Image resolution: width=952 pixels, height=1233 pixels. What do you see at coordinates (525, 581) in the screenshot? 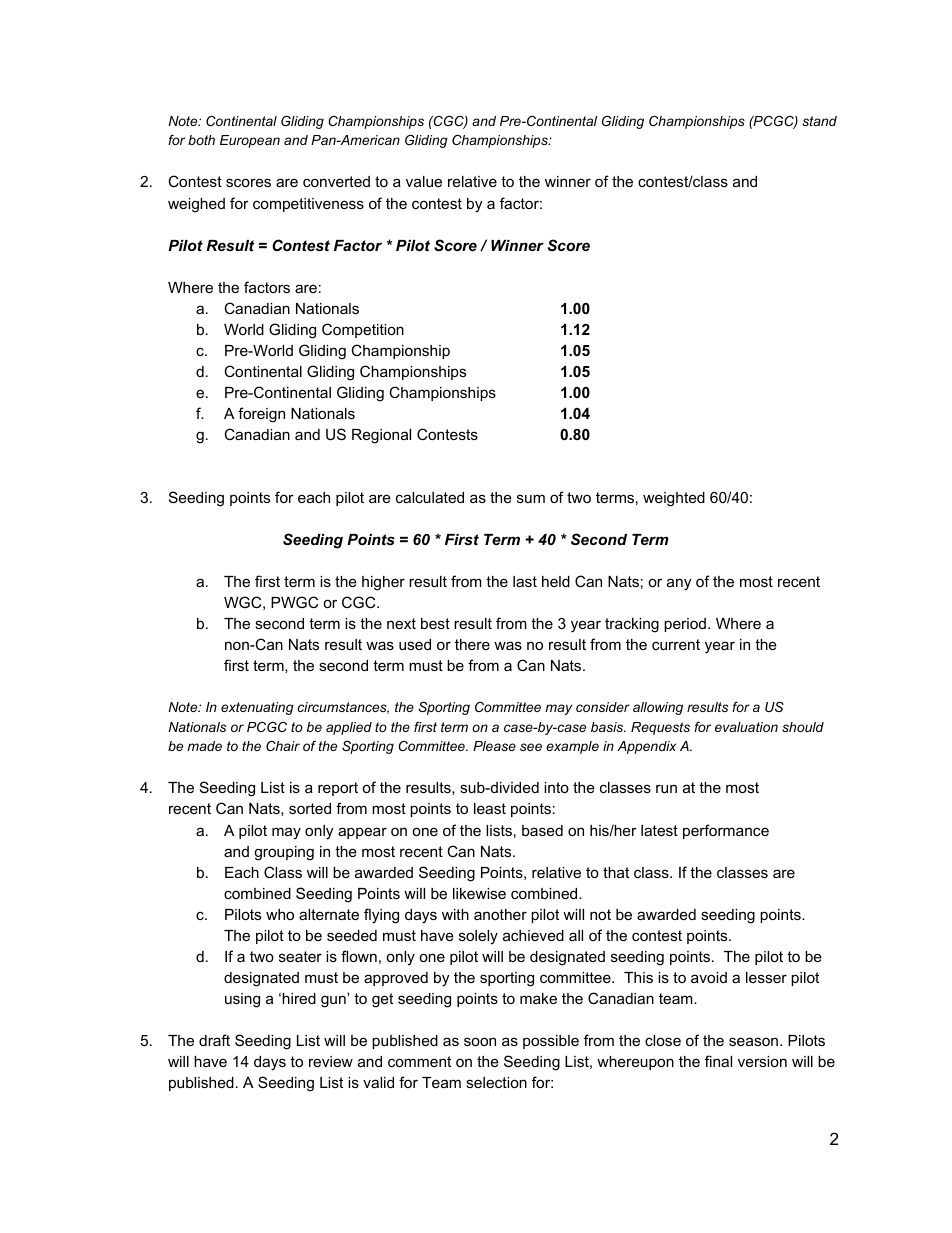
I see `last` at bounding box center [525, 581].
